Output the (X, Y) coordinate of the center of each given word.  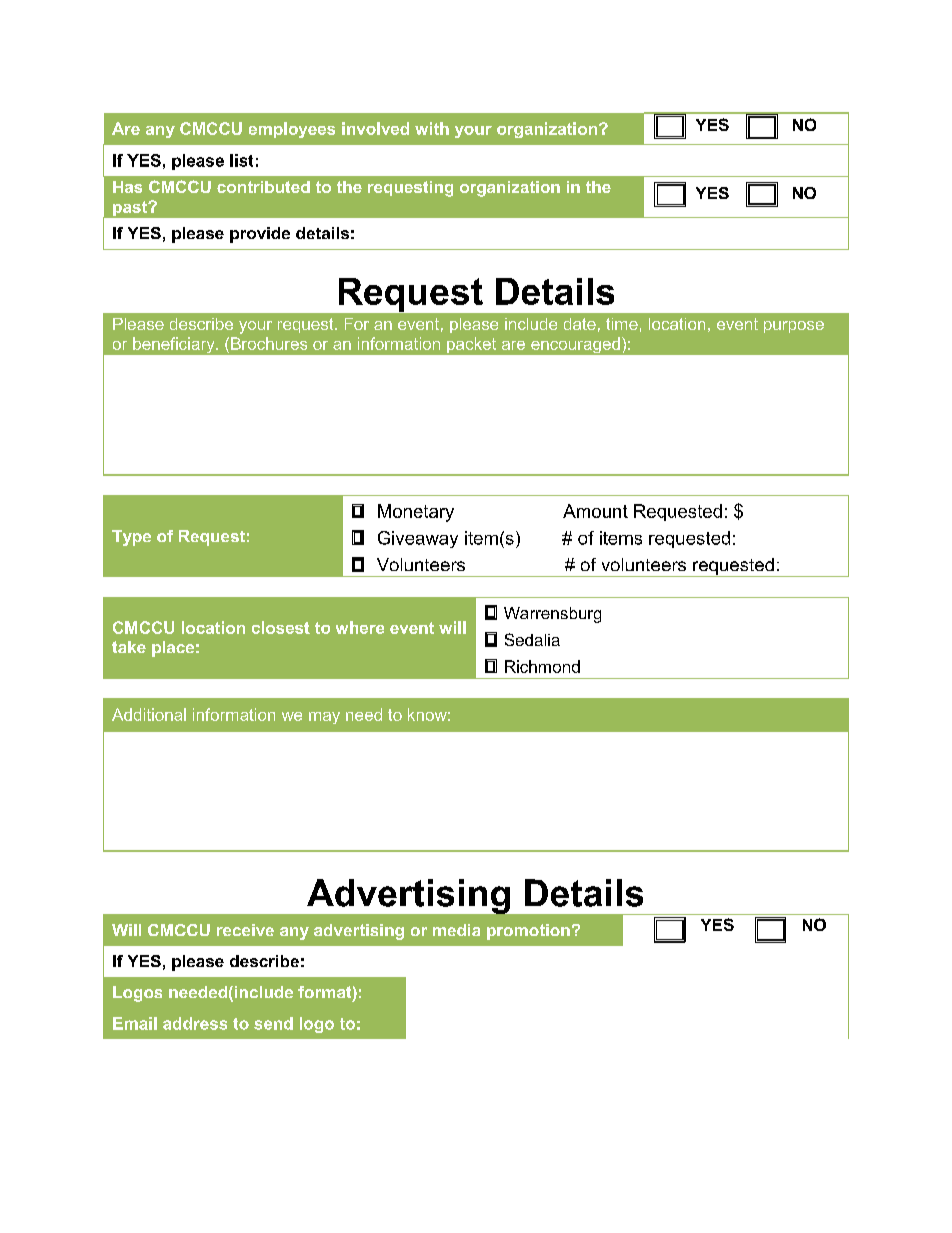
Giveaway (418, 539)
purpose (794, 327)
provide (260, 235)
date (580, 324)
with (432, 128)
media (456, 930)
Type (131, 538)
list (241, 160)
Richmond (542, 666)
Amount (595, 511)
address (195, 1023)
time (622, 324)
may (324, 718)
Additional (149, 714)
